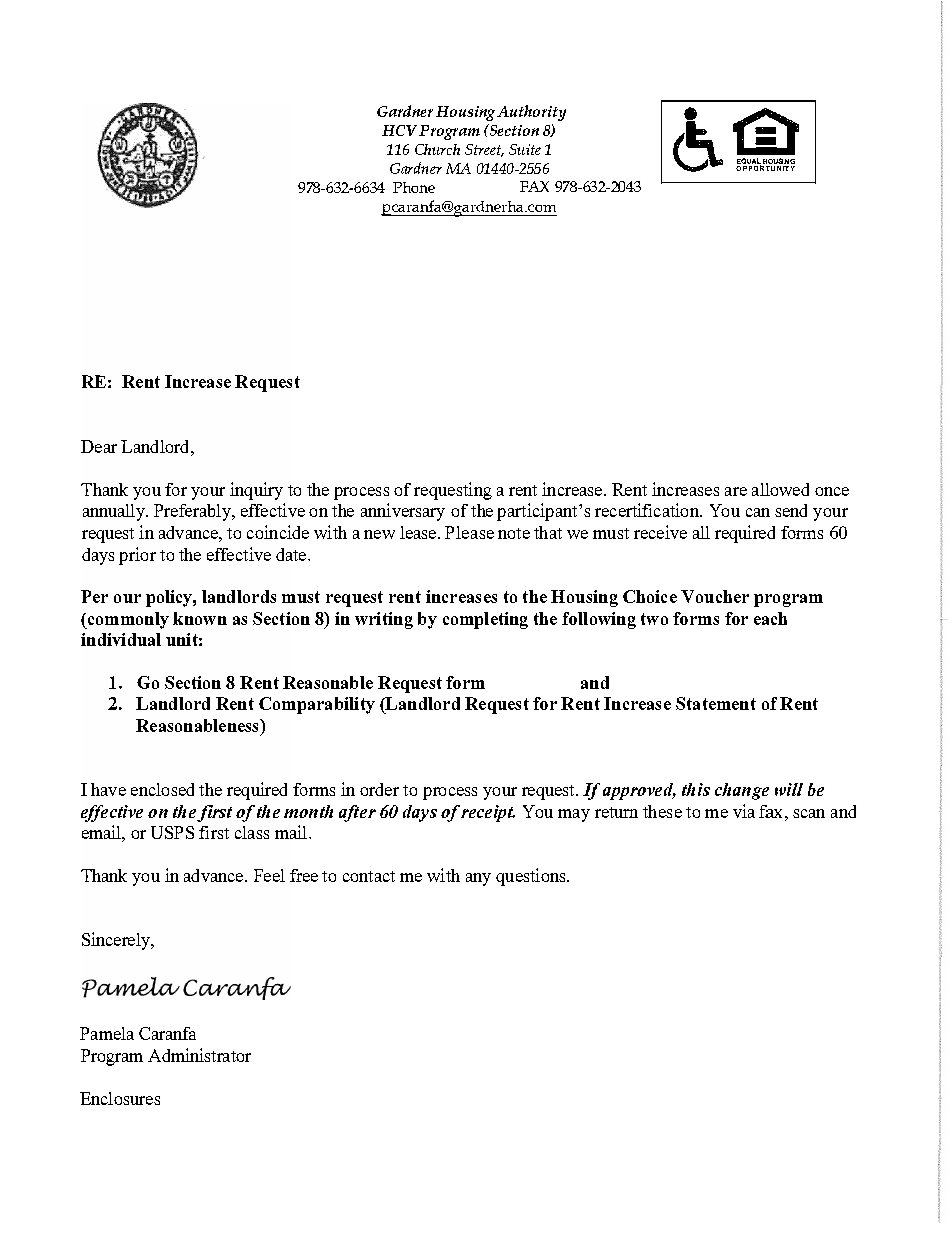 Image resolution: width=952 pixels, height=1233 pixels. Describe the element at coordinates (399, 130) in the page. I see `HCV` at that location.
